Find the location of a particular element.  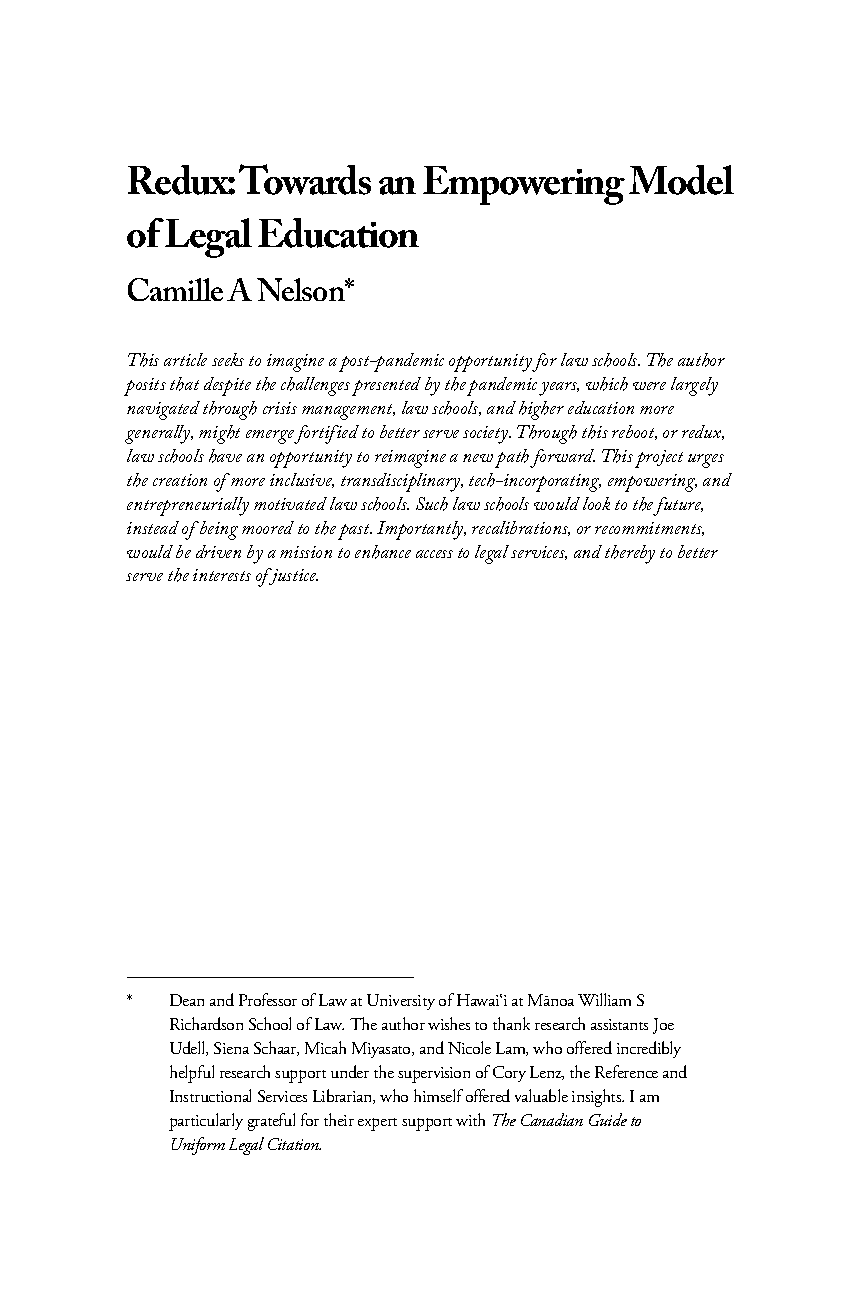

look is located at coordinates (596, 503).
